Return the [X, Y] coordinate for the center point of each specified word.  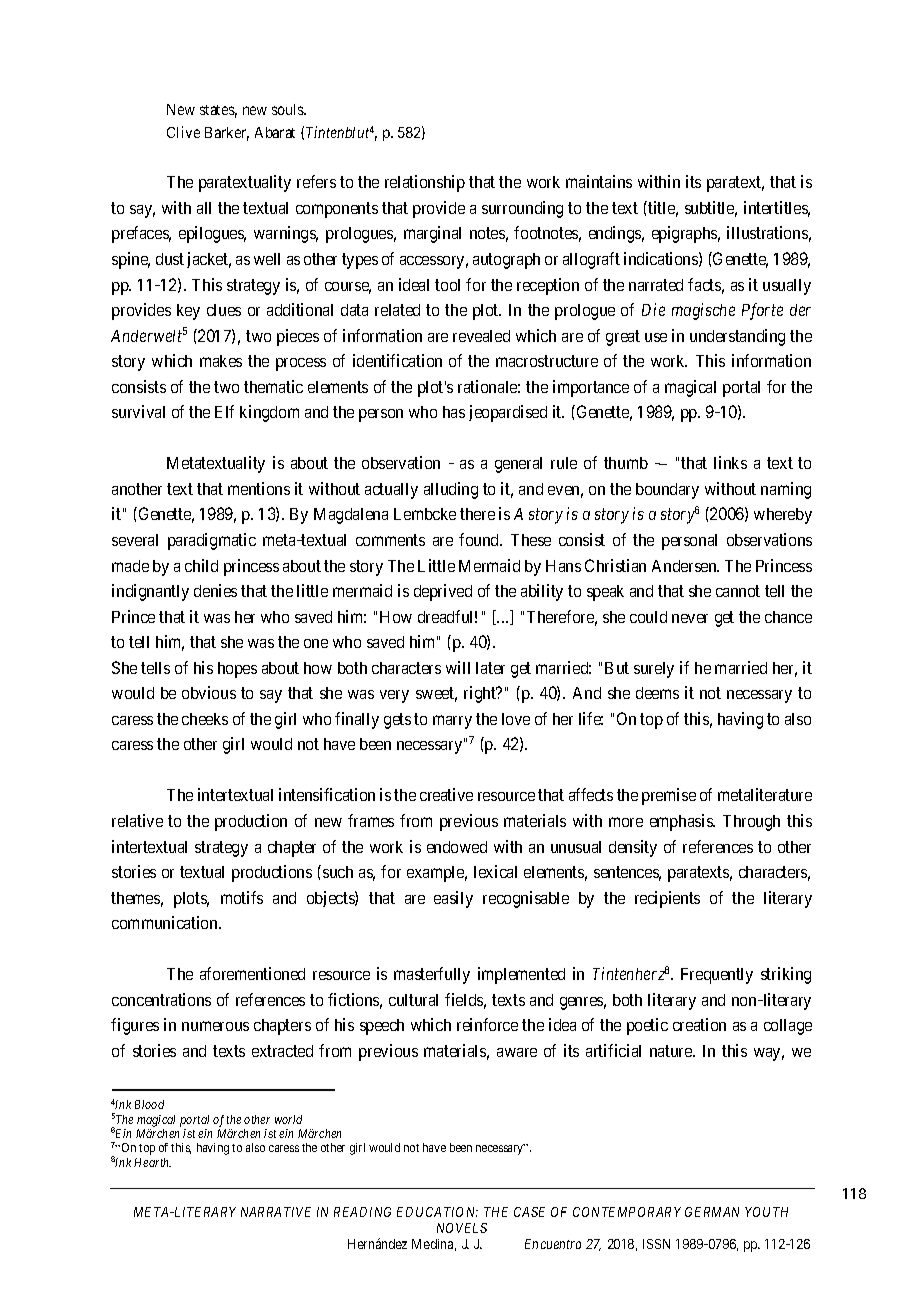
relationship [425, 183]
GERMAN [712, 1212]
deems [657, 693]
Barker [227, 134]
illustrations [767, 232]
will [458, 667]
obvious [209, 692]
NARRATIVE [276, 1212]
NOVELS [462, 1228]
